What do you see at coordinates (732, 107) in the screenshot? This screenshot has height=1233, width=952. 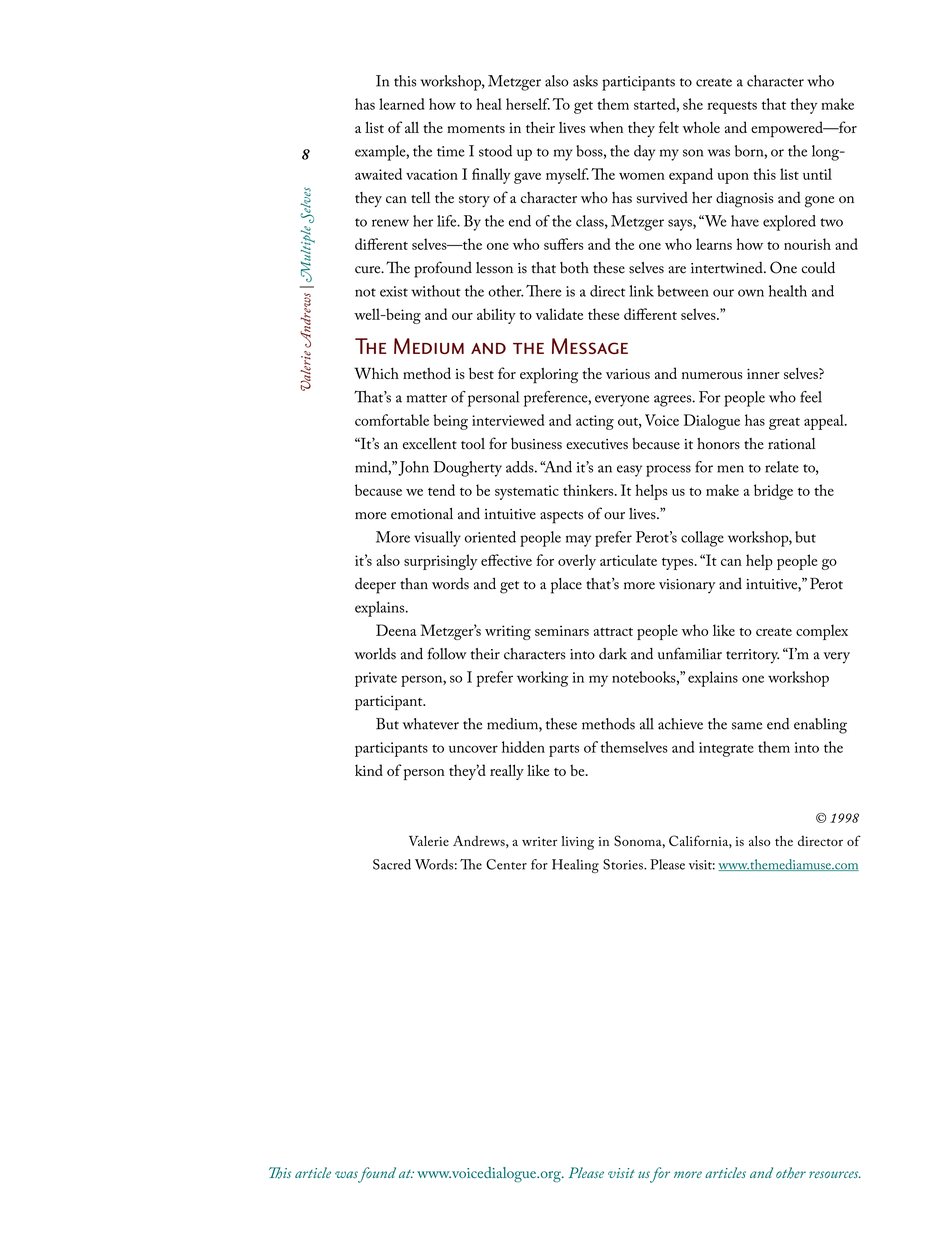 I see `requests` at bounding box center [732, 107].
